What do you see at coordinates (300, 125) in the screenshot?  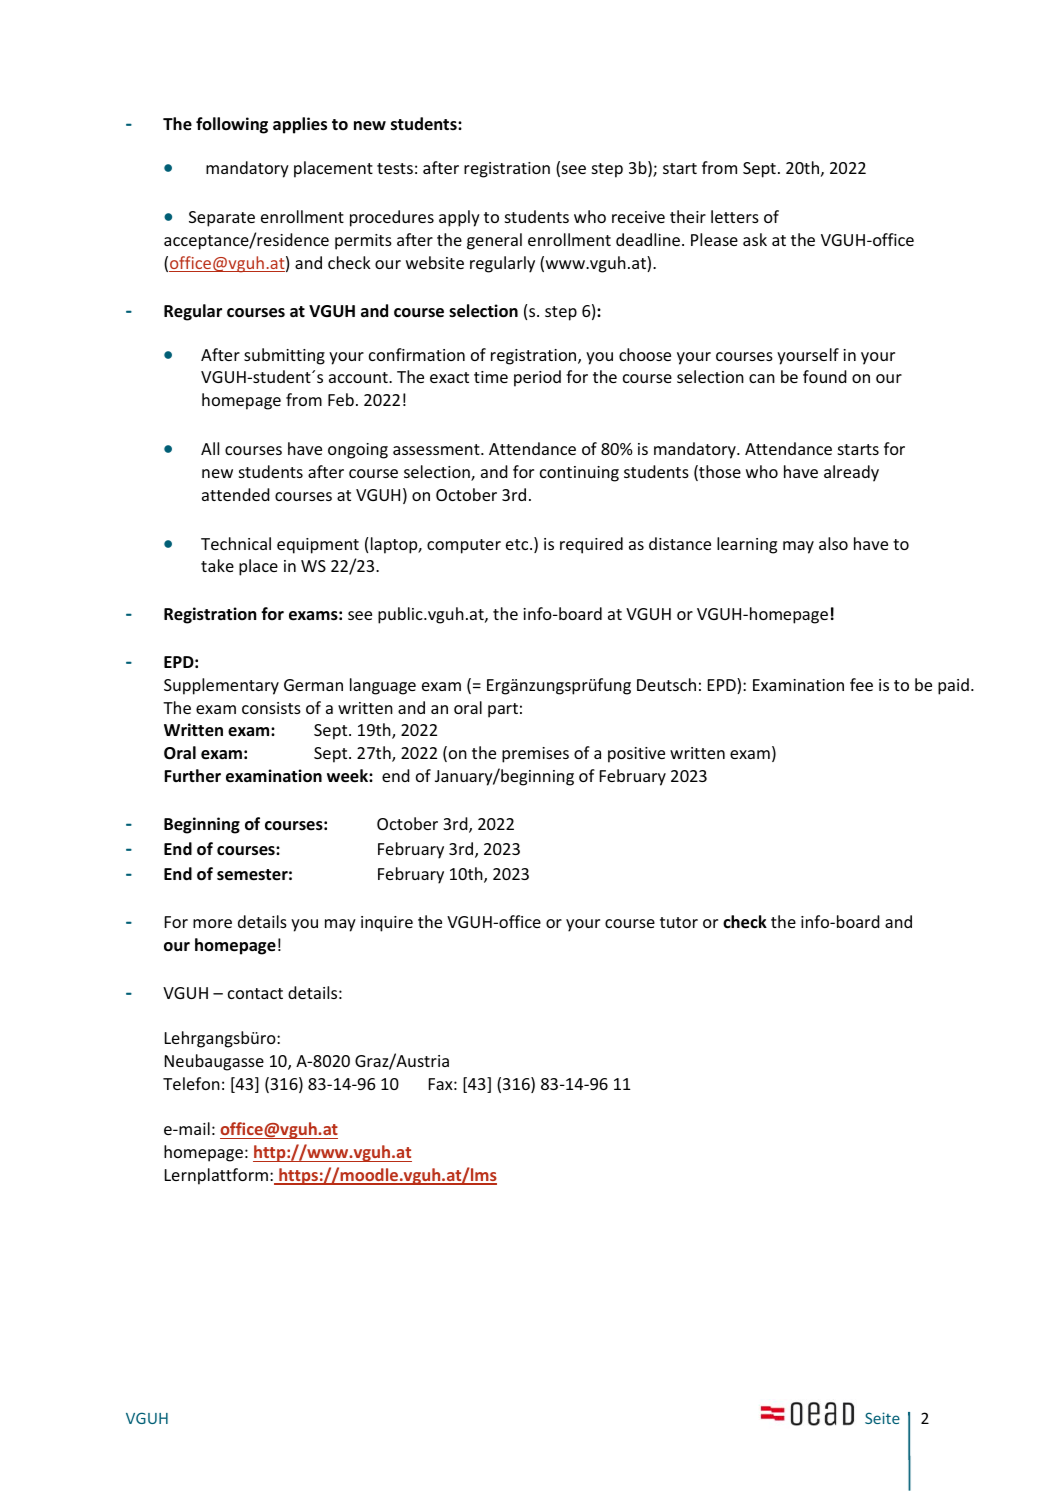 I see `applies` at bounding box center [300, 125].
